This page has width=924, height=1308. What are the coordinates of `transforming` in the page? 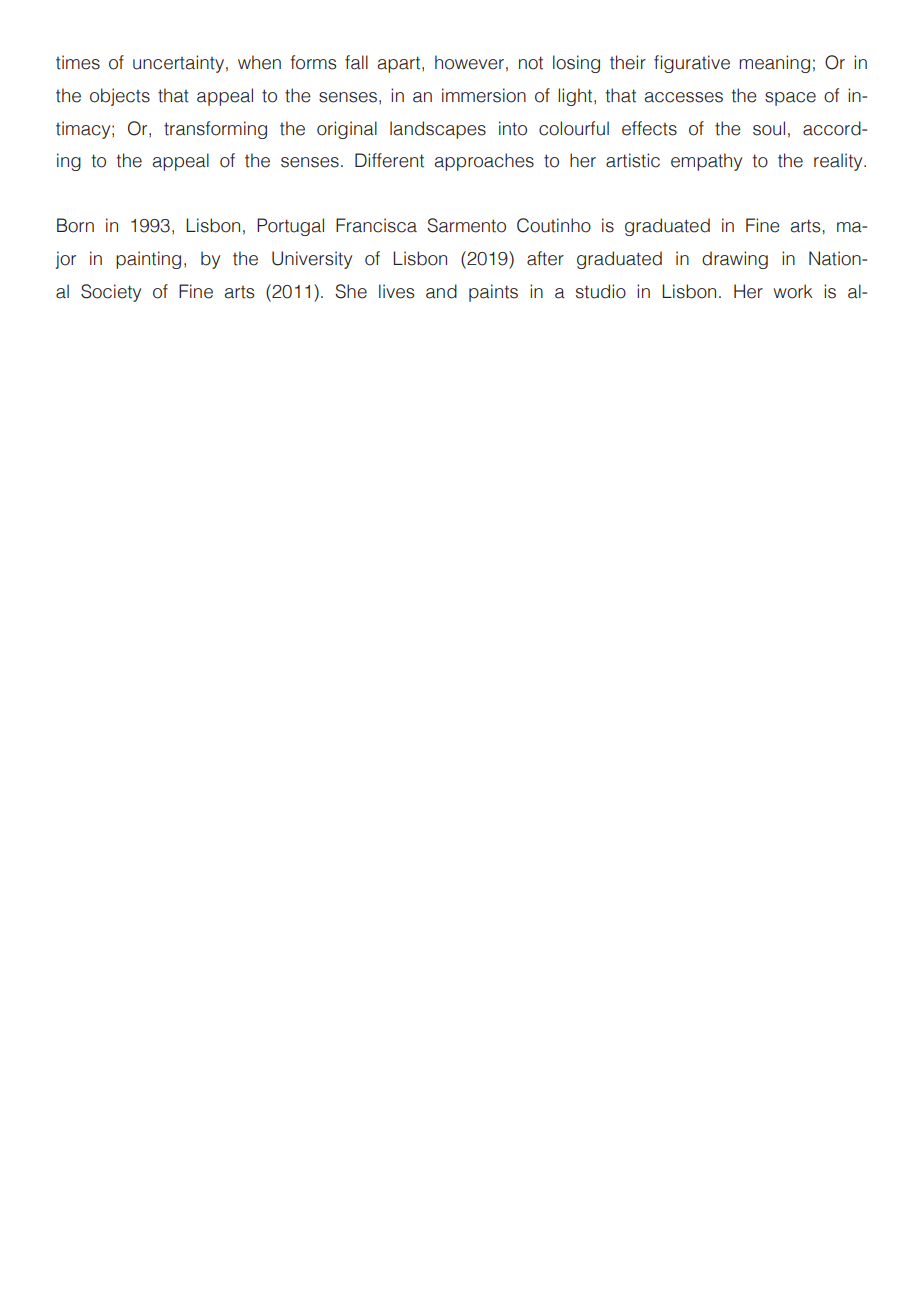 It's located at (215, 130).
